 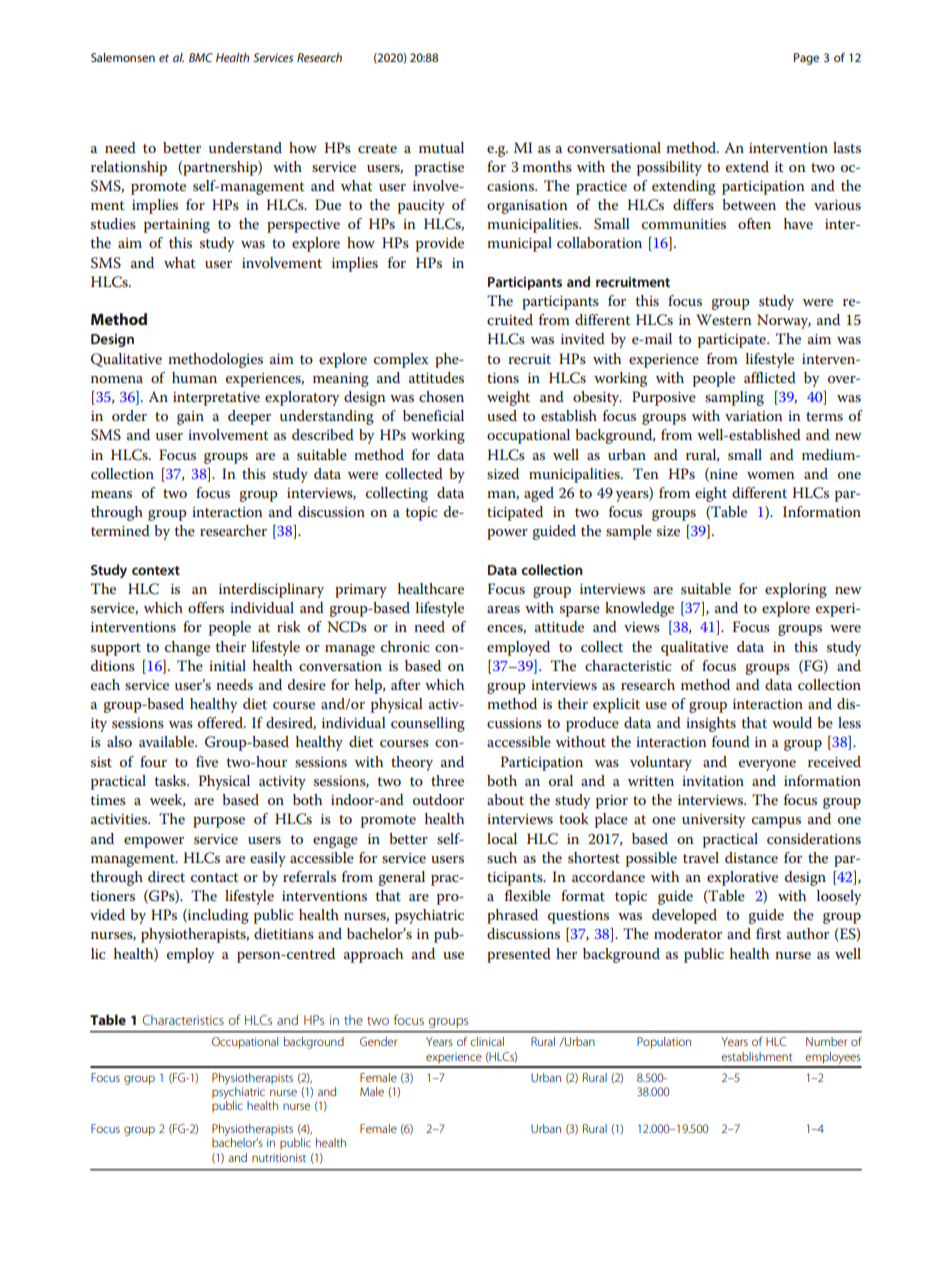 What do you see at coordinates (441, 147) in the page?
I see `mutual` at bounding box center [441, 147].
